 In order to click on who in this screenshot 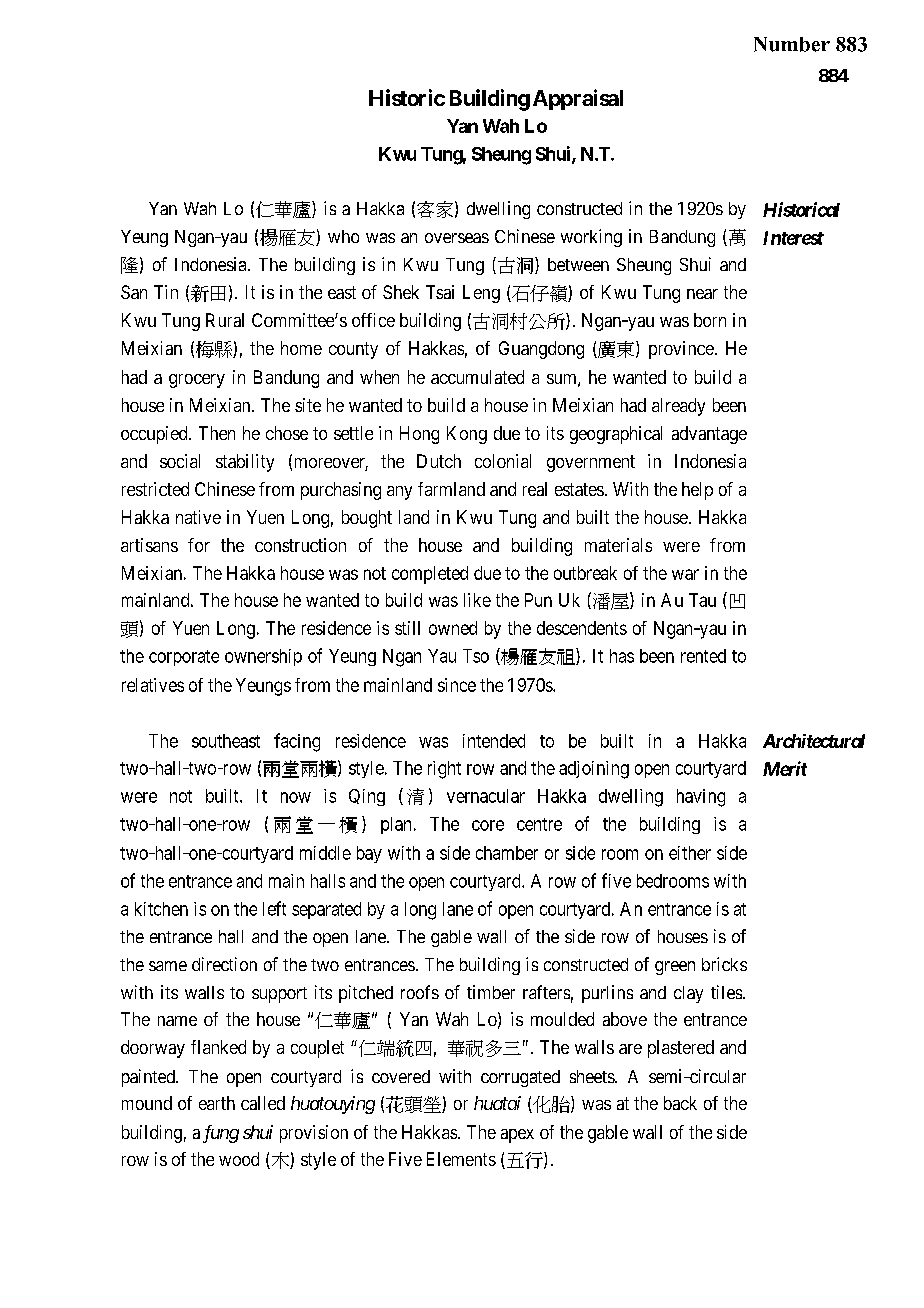, I will do `click(343, 236)`.
